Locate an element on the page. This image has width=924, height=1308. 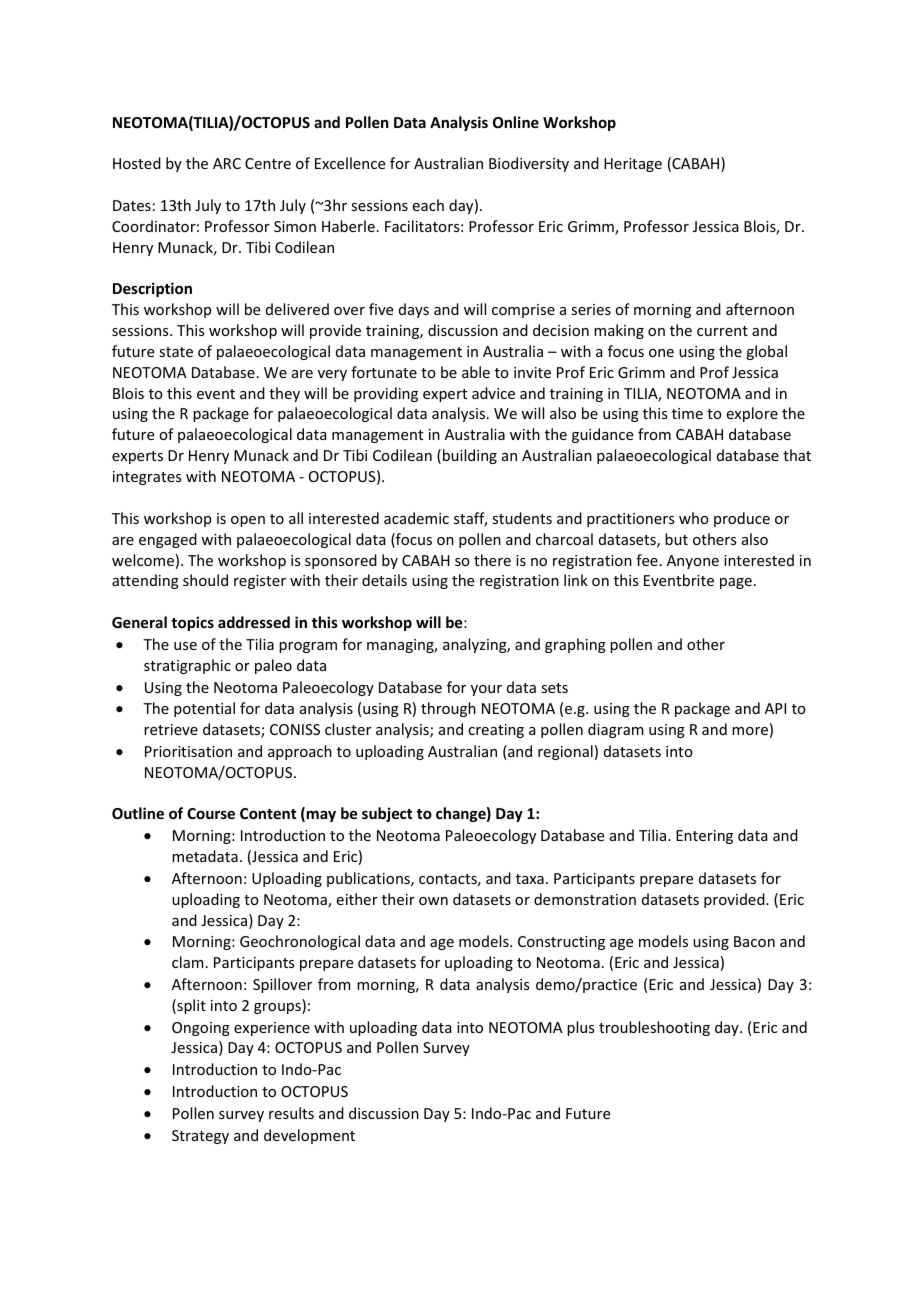
time is located at coordinates (687, 413).
